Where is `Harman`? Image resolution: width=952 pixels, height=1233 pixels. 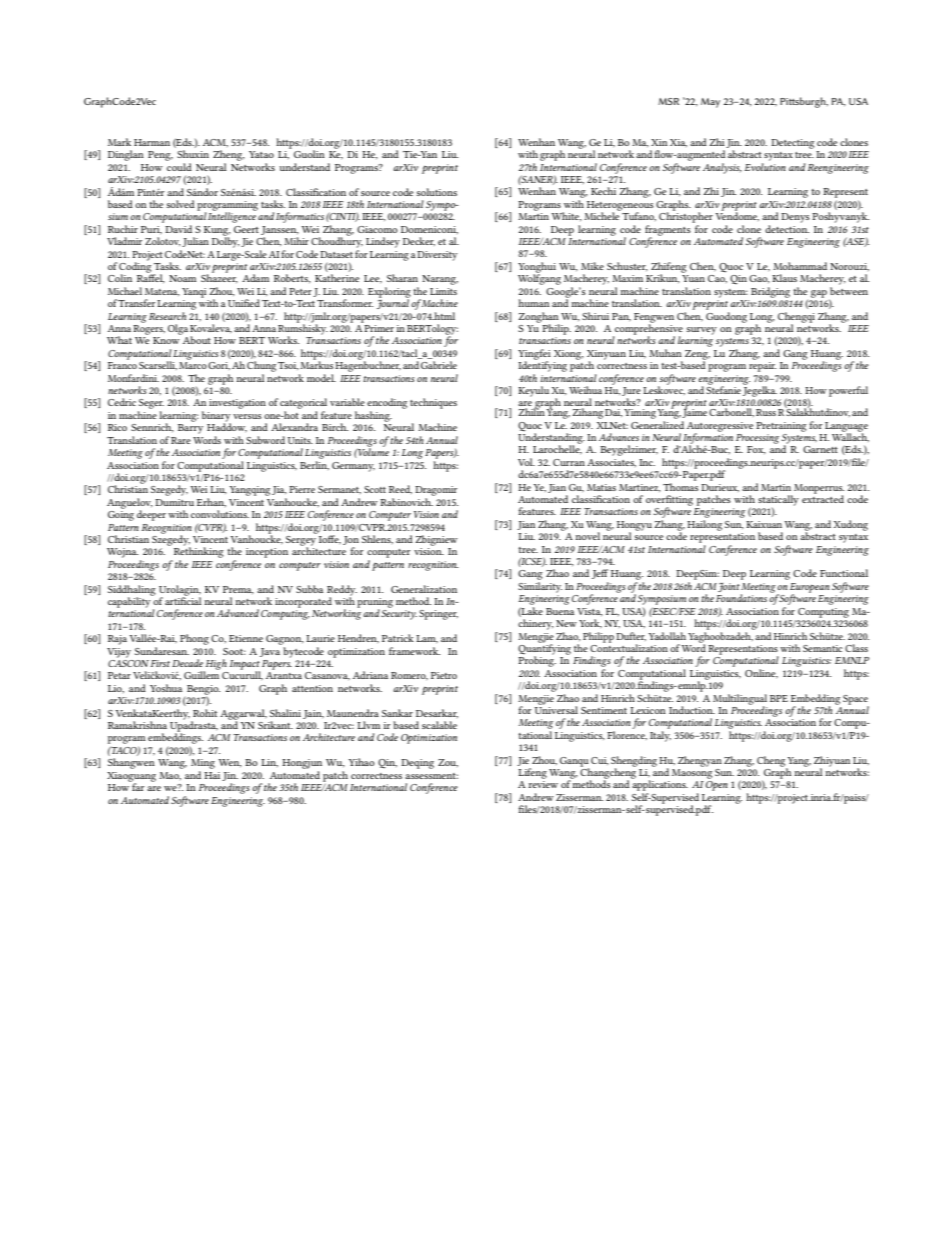
Harman is located at coordinates (152, 142).
